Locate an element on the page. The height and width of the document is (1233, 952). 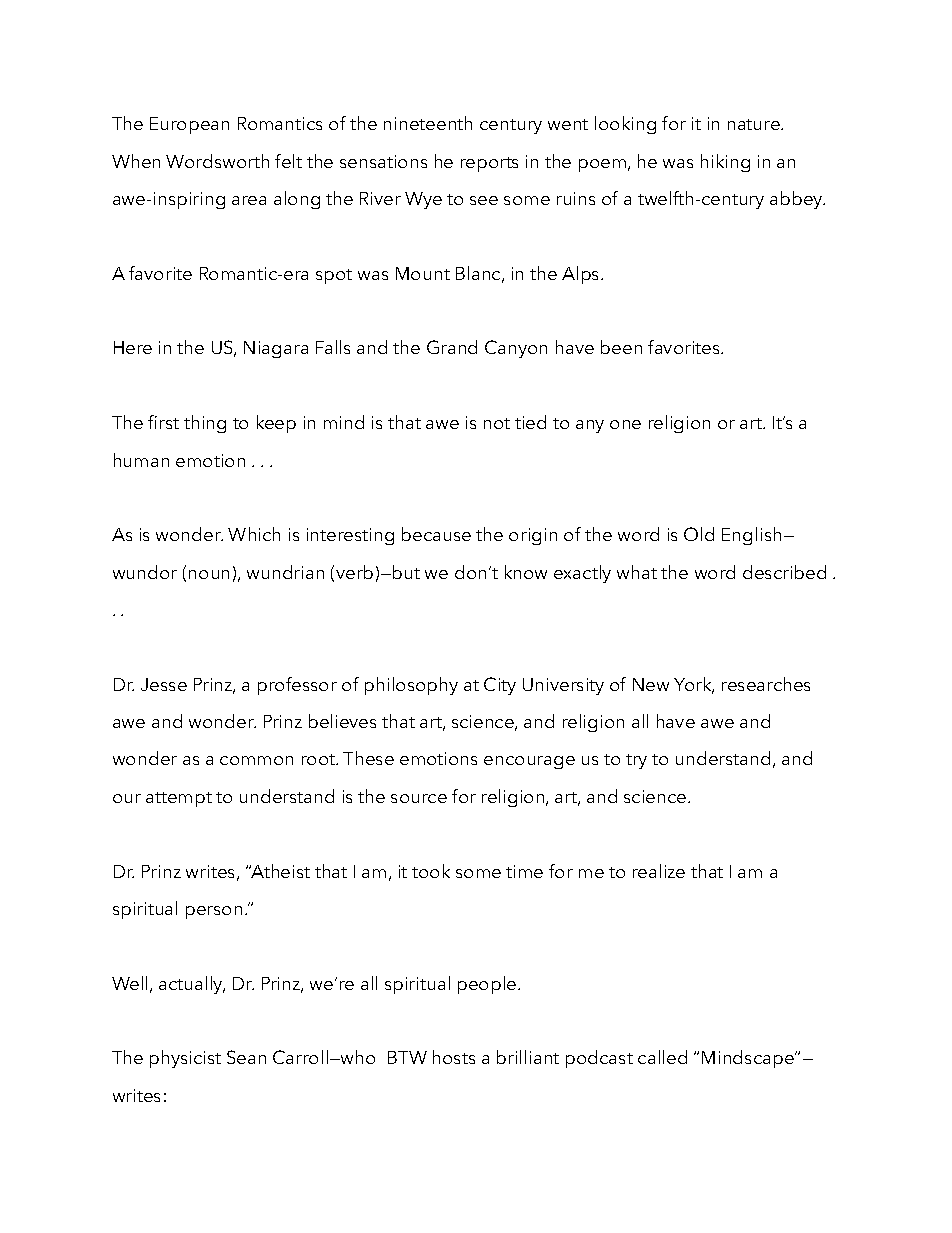
physicist is located at coordinates (185, 1059).
